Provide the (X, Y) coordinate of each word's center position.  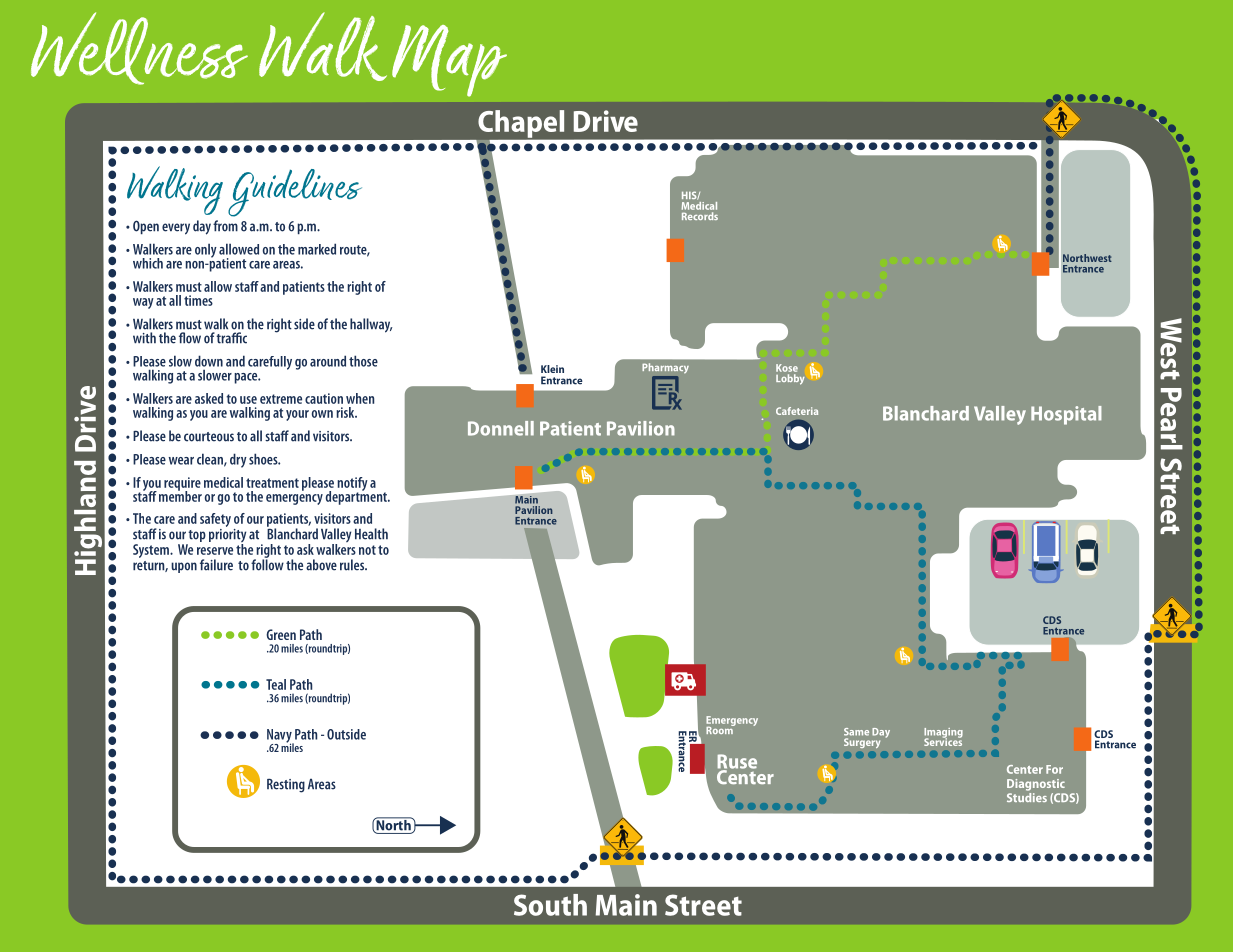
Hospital (1066, 415)
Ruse (737, 762)
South (550, 905)
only (206, 250)
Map (449, 61)
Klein (552, 369)
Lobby (790, 379)
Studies (1027, 796)
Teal (276, 684)
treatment (272, 483)
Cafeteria (797, 411)
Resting (286, 785)
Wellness (139, 48)
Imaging (943, 734)
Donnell (501, 428)
